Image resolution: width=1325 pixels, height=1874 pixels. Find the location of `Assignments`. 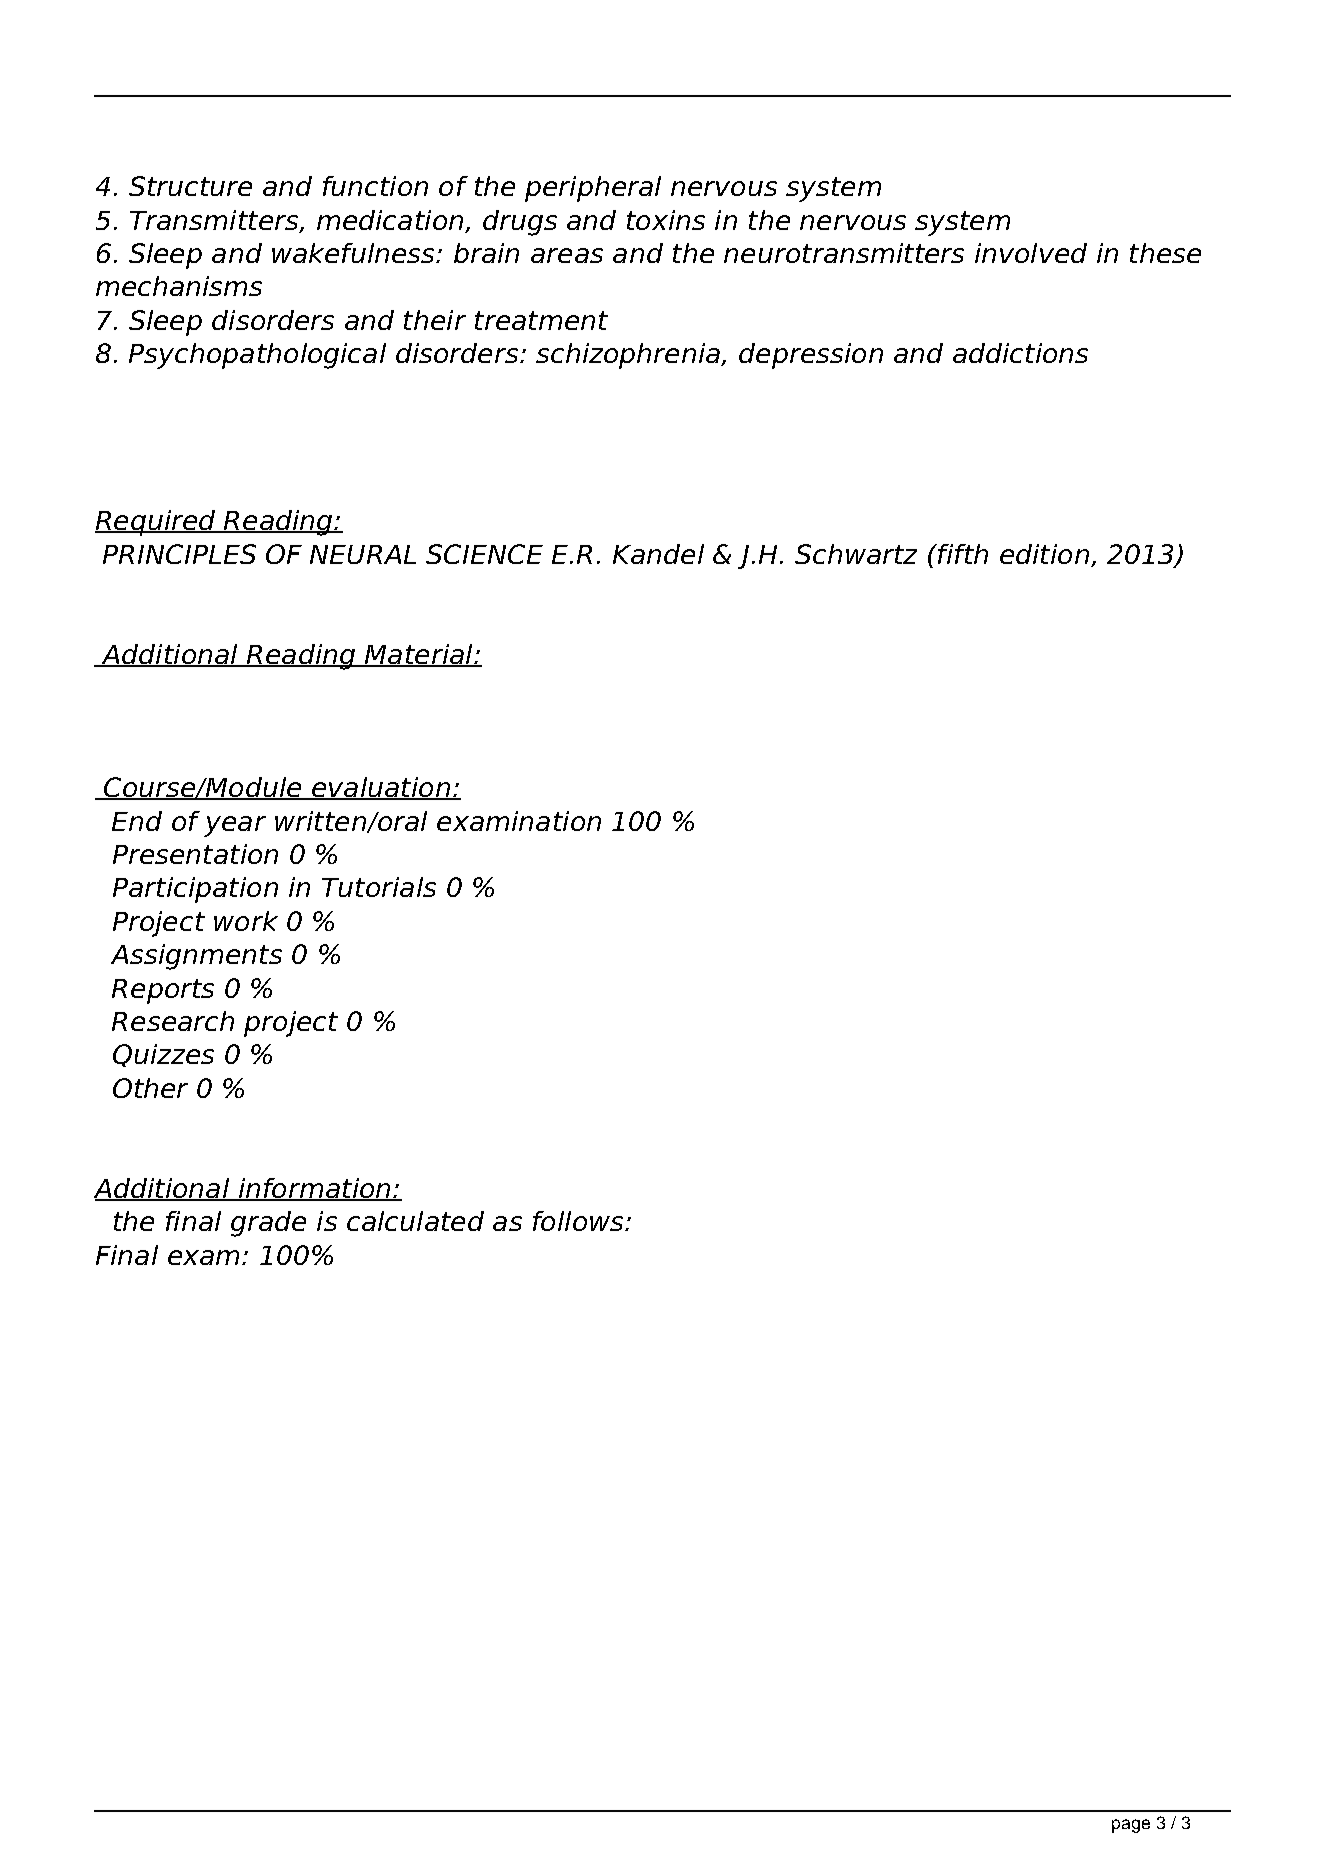

Assignments is located at coordinates (196, 957).
